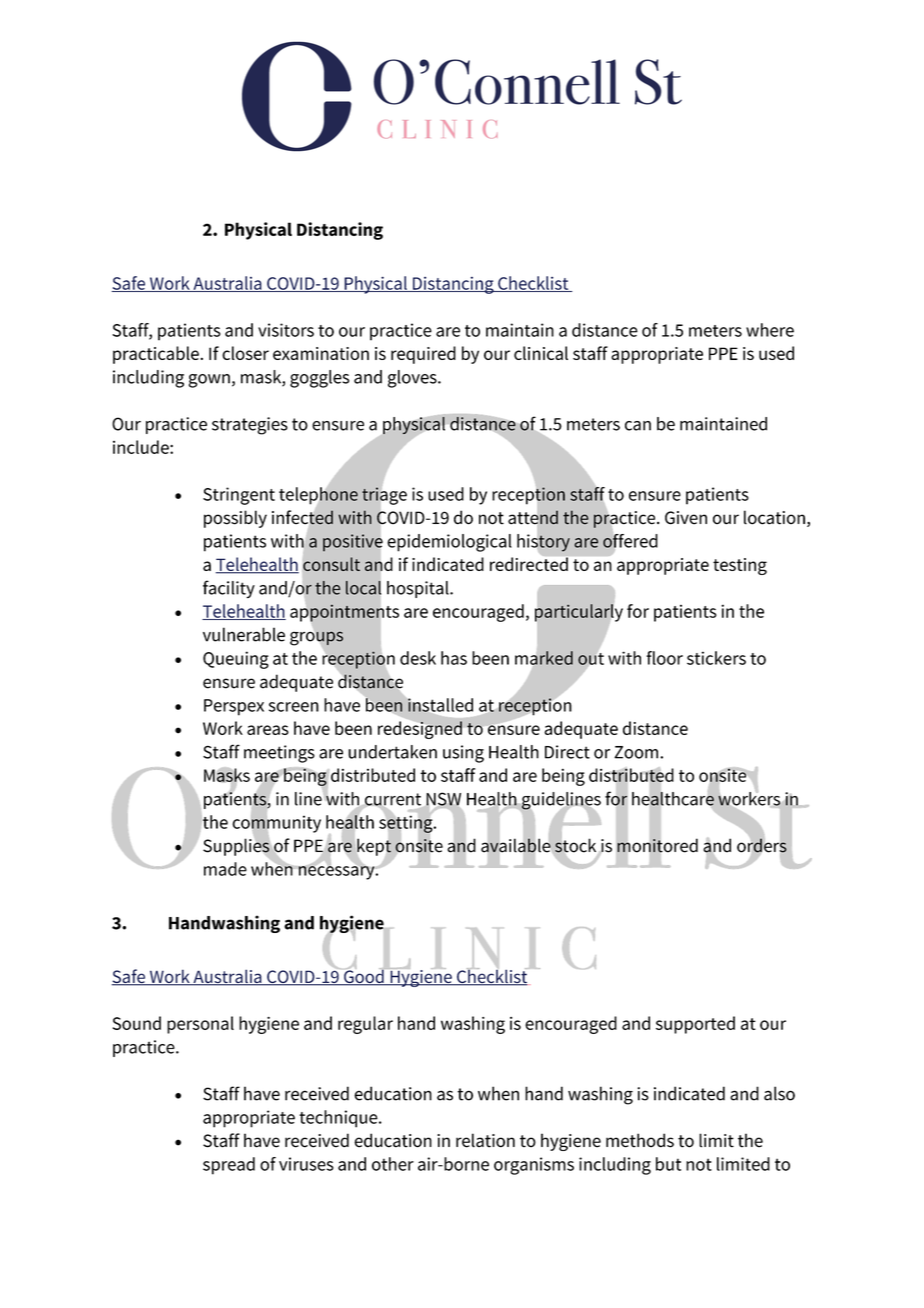 The width and height of the document is (924, 1308). What do you see at coordinates (636, 752) in the document?
I see `Zoom` at bounding box center [636, 752].
